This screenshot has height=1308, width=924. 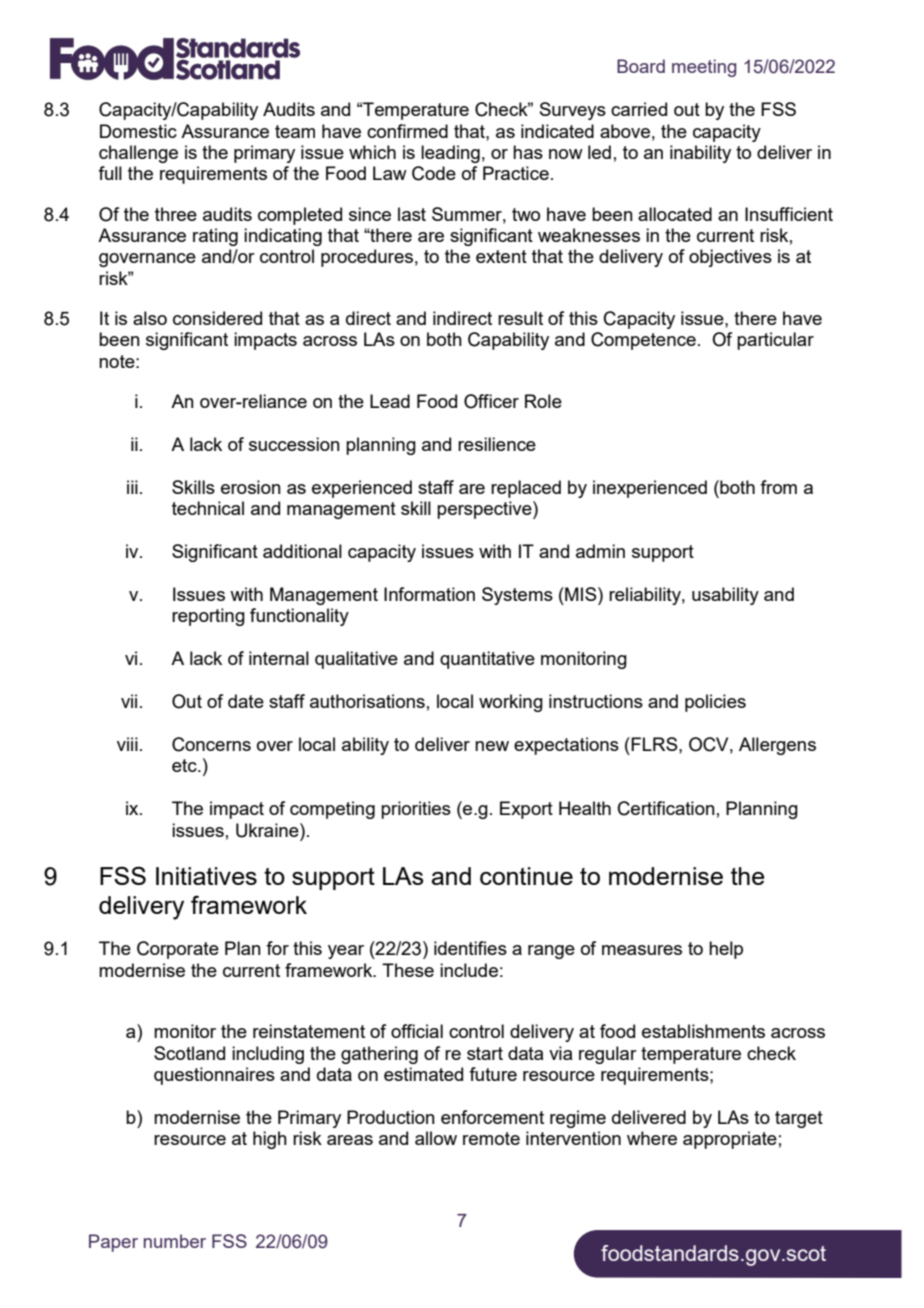 I want to click on allow, so click(x=436, y=1138).
